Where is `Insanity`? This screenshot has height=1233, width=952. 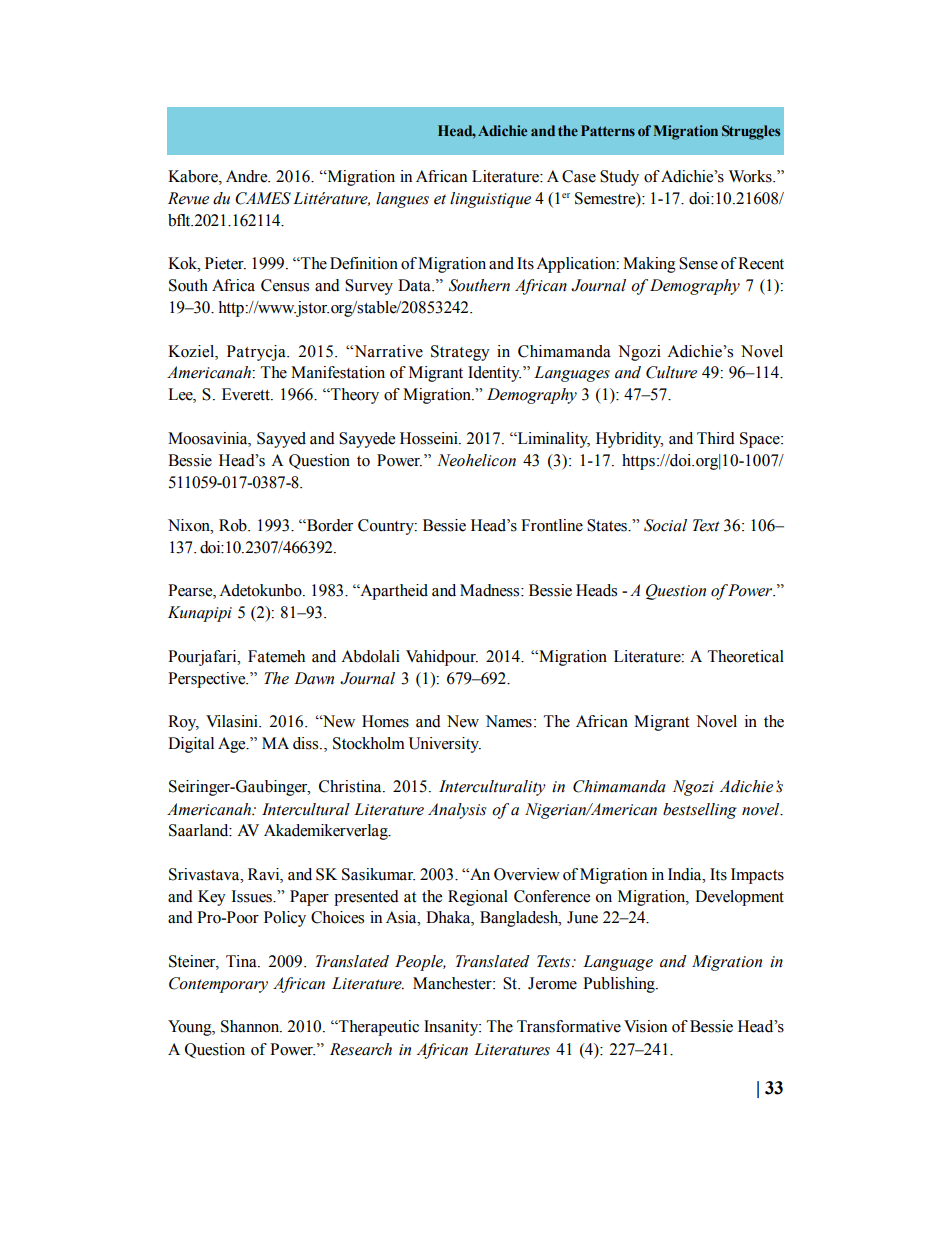
Insanity is located at coordinates (452, 1028).
